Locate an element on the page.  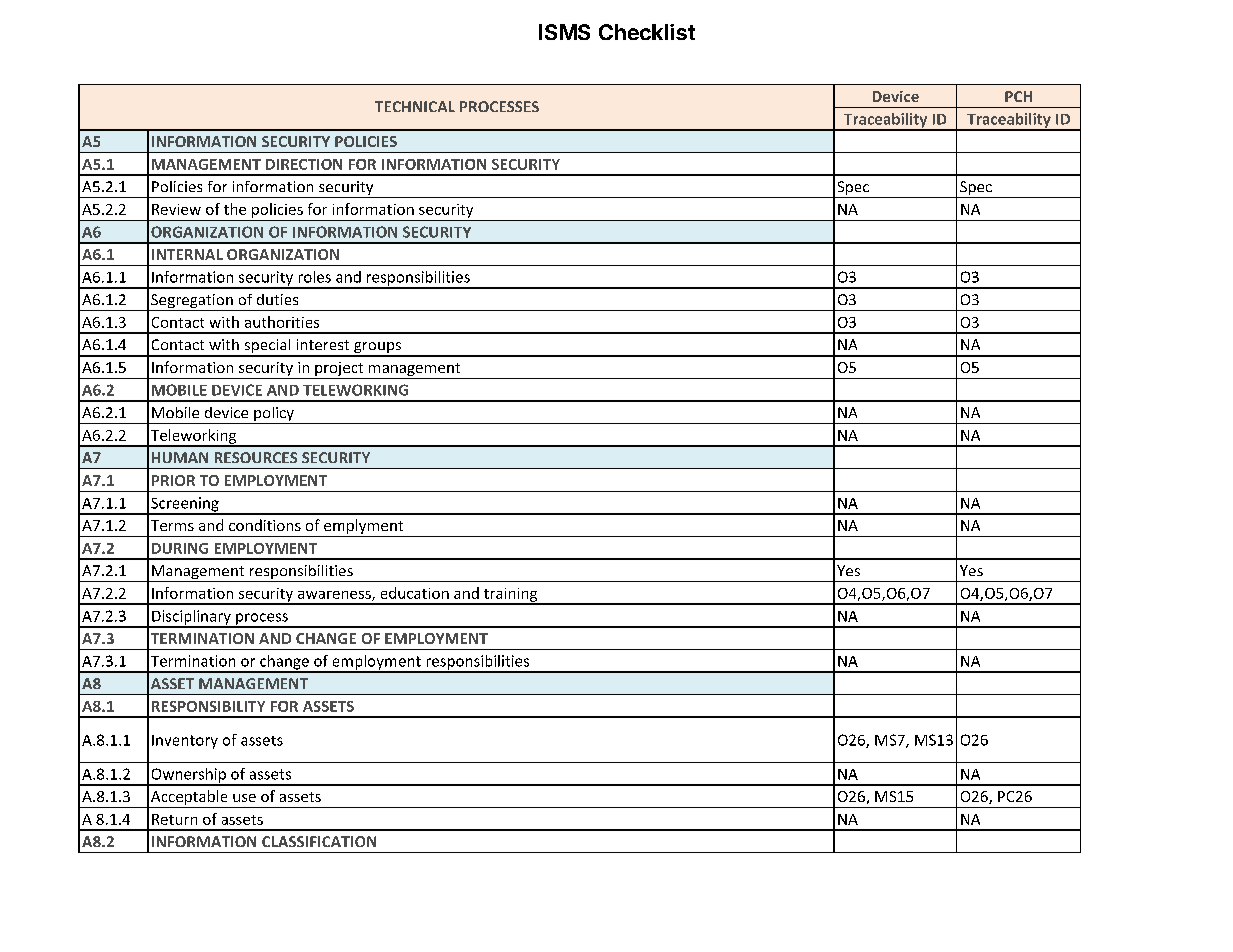
use is located at coordinates (244, 798).
